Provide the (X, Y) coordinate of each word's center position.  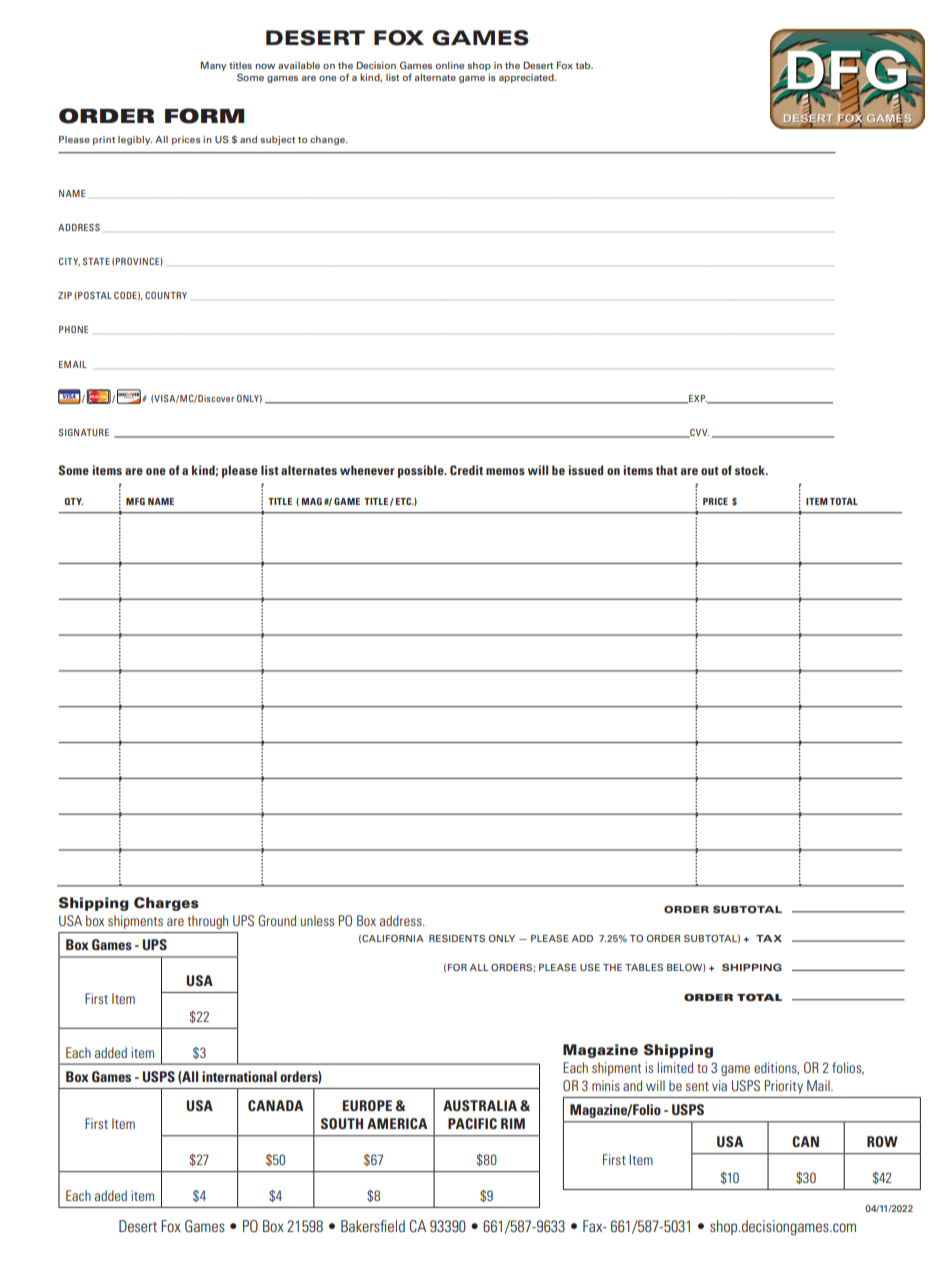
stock (751, 470)
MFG (135, 501)
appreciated (527, 78)
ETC (405, 501)
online (449, 65)
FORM (204, 116)
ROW (882, 1141)
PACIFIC (472, 1123)
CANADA (275, 1105)
